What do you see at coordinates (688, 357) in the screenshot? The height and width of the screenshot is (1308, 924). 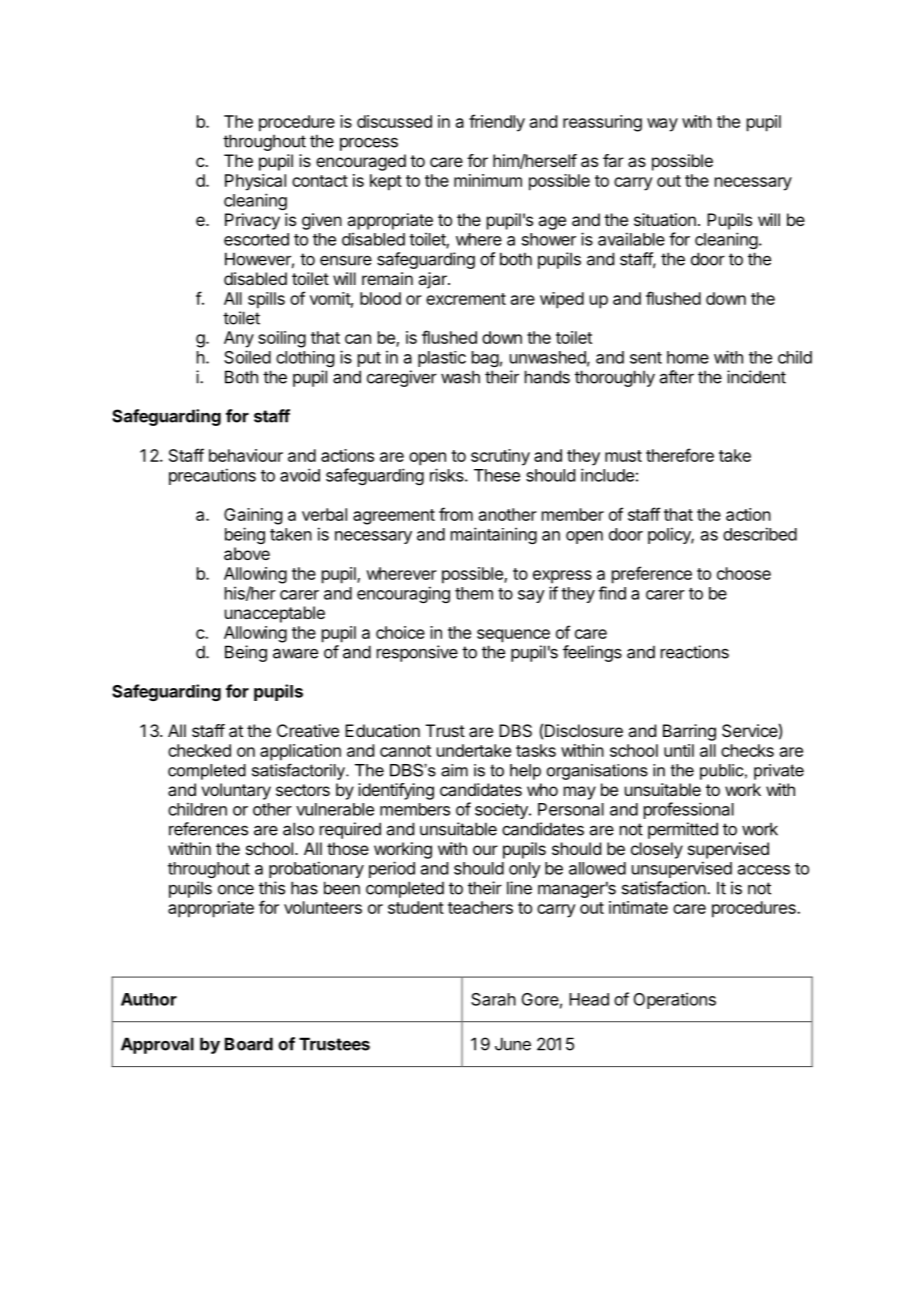 I see `home` at bounding box center [688, 357].
